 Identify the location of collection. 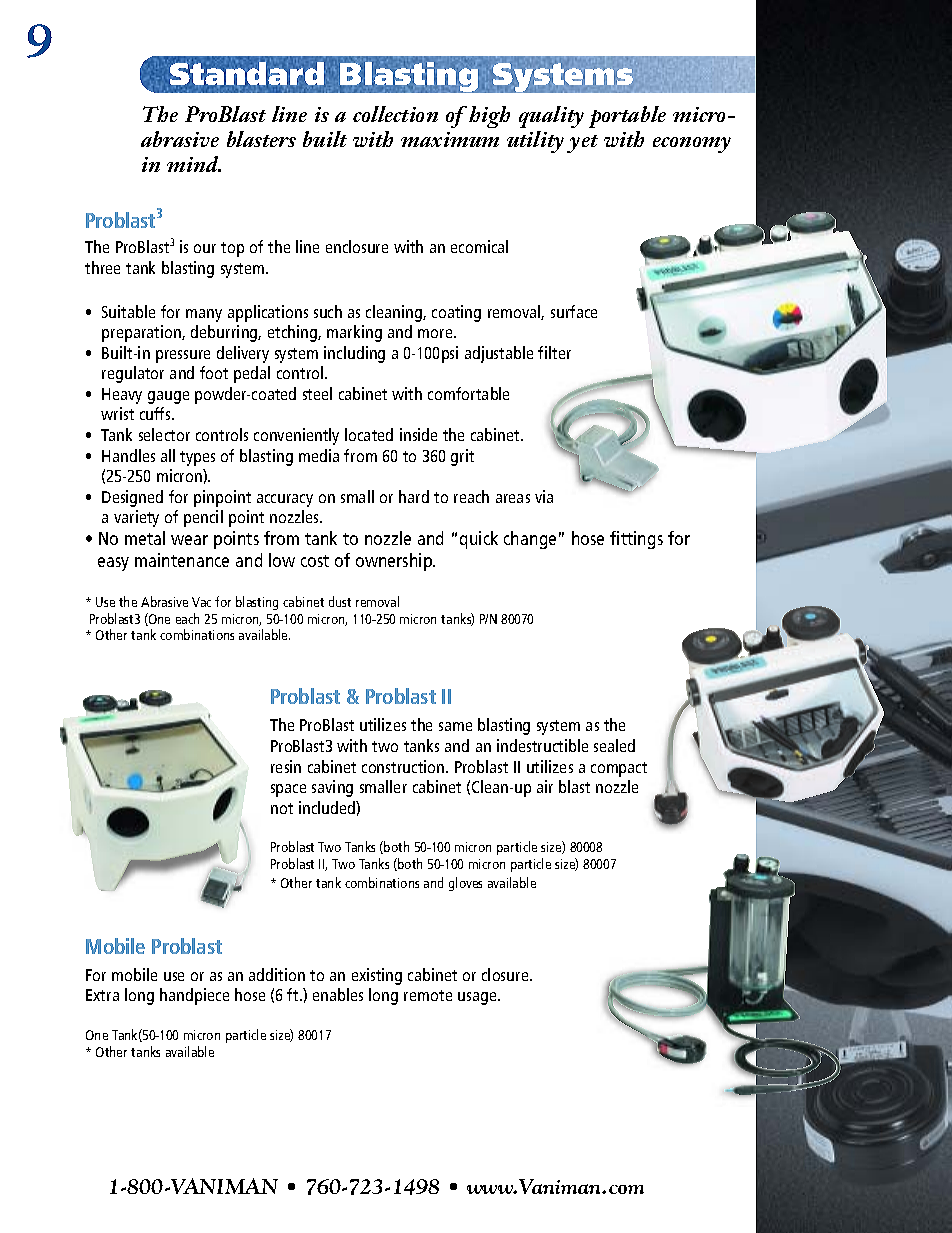
(395, 114).
